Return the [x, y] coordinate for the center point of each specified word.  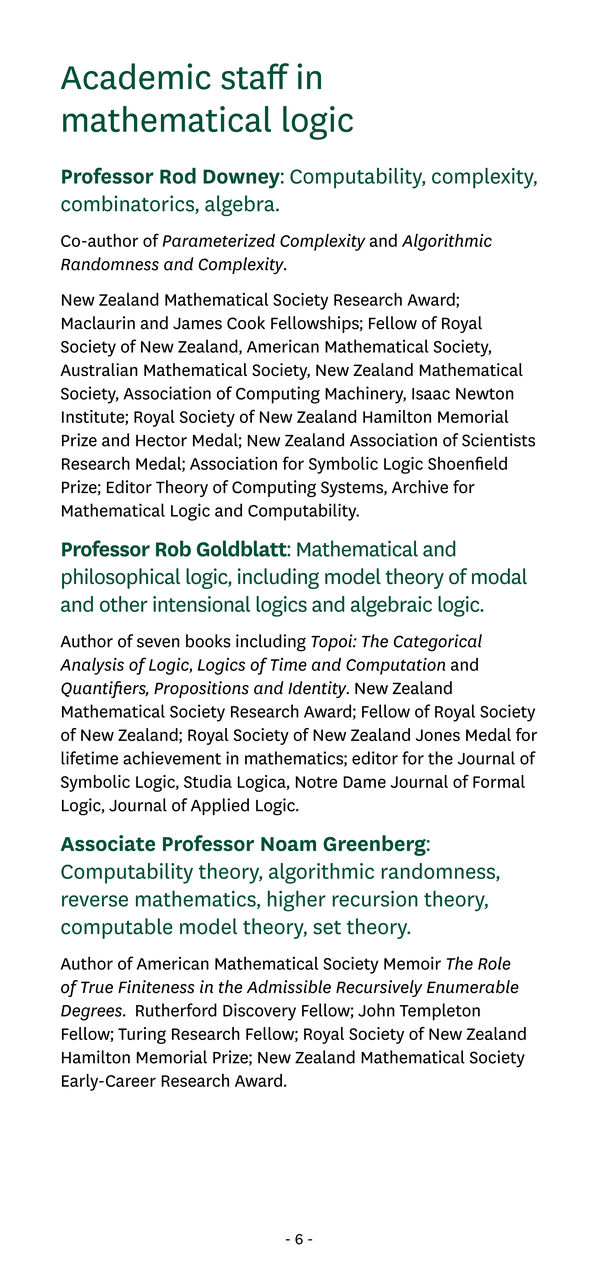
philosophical [121, 578]
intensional [201, 604]
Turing [142, 1035]
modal [499, 576]
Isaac [431, 394]
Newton [485, 394]
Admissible [289, 987]
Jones [438, 735]
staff [255, 76]
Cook [246, 323]
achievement [172, 758]
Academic [136, 76]
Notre [316, 782]
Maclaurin [98, 323]
